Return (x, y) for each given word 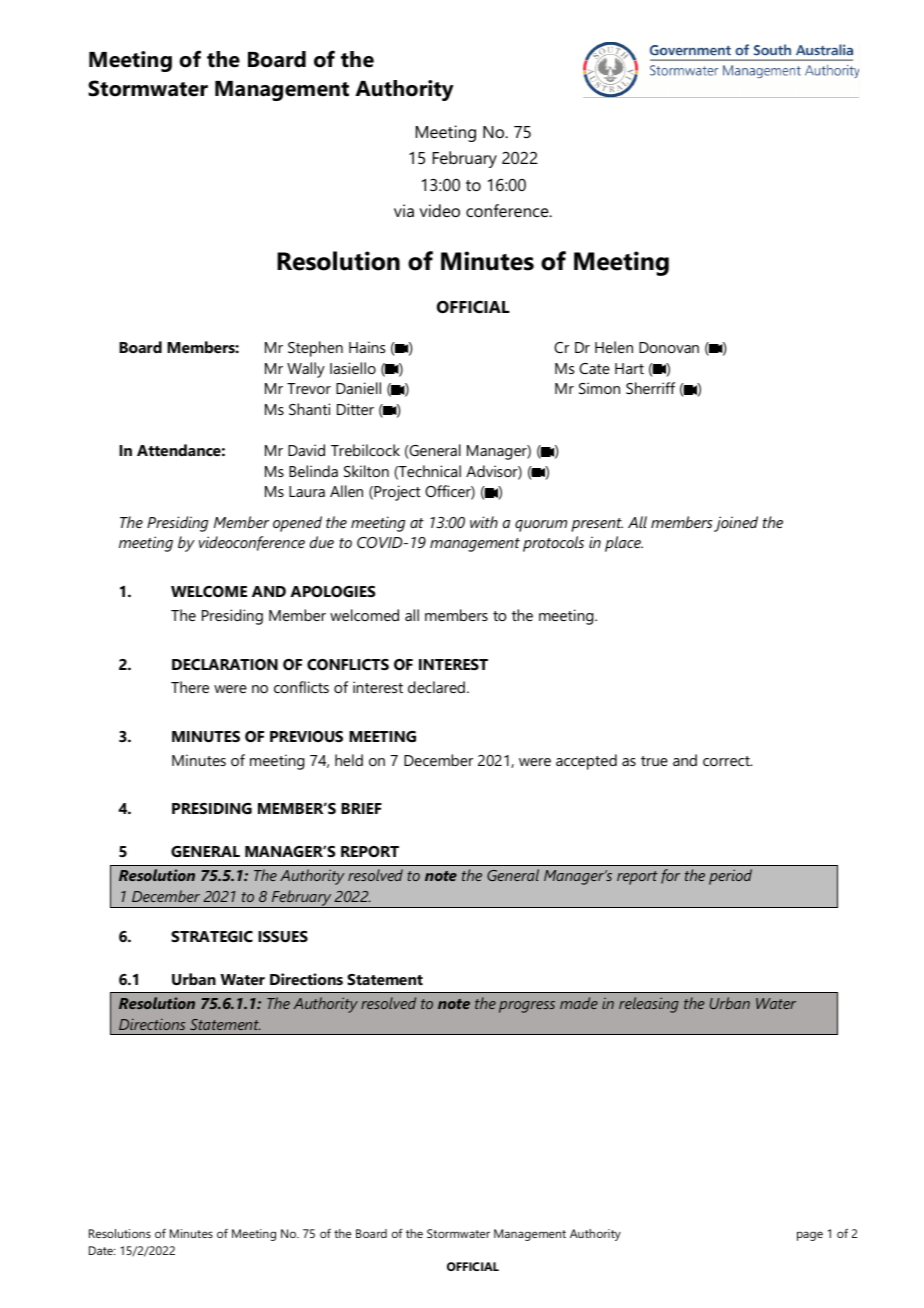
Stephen (315, 349)
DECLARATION (225, 664)
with (484, 522)
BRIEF (361, 808)
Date (102, 1250)
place (624, 544)
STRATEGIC (212, 936)
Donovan (669, 347)
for (670, 876)
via (404, 210)
